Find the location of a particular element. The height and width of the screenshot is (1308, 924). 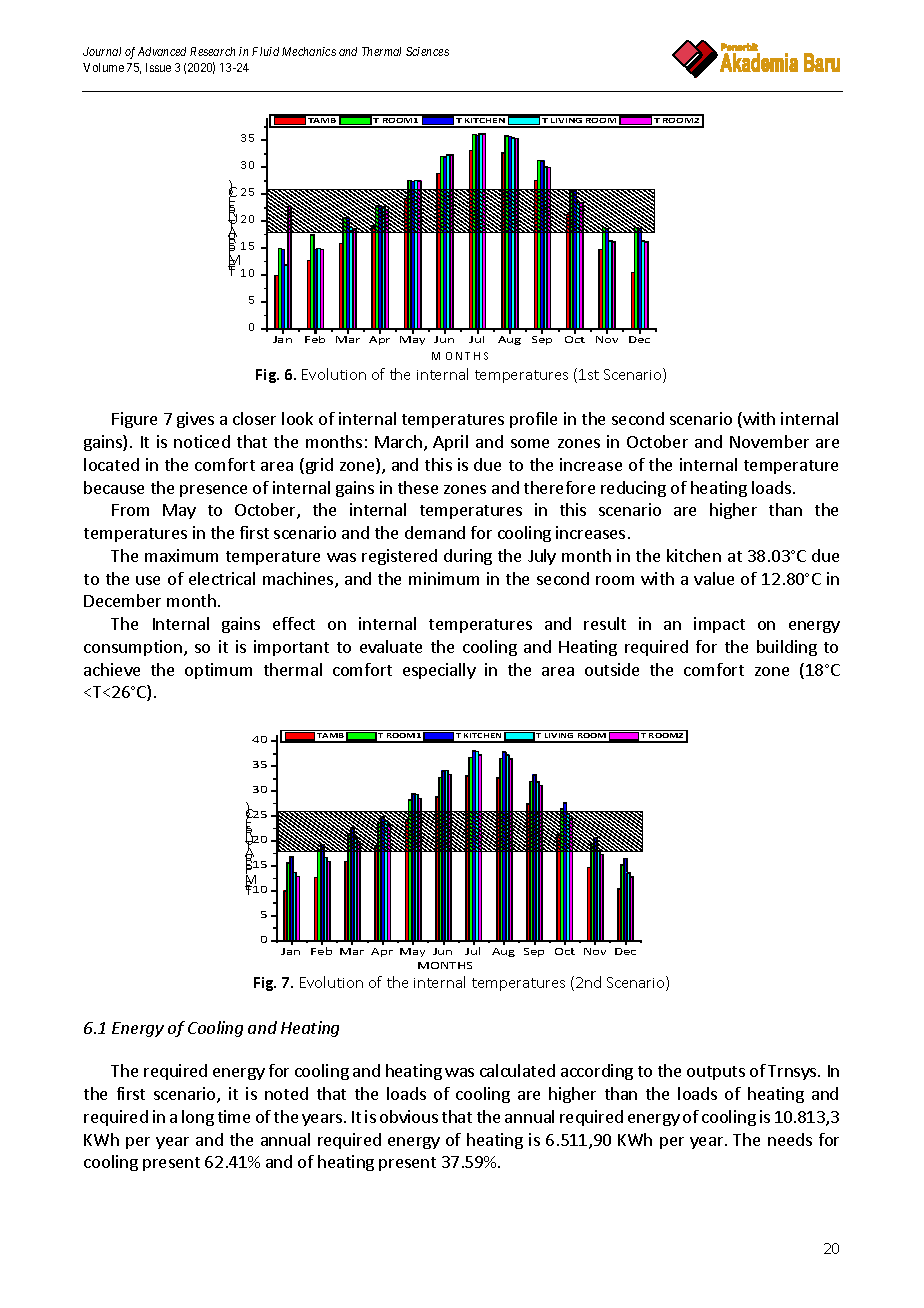

long is located at coordinates (198, 1118).
